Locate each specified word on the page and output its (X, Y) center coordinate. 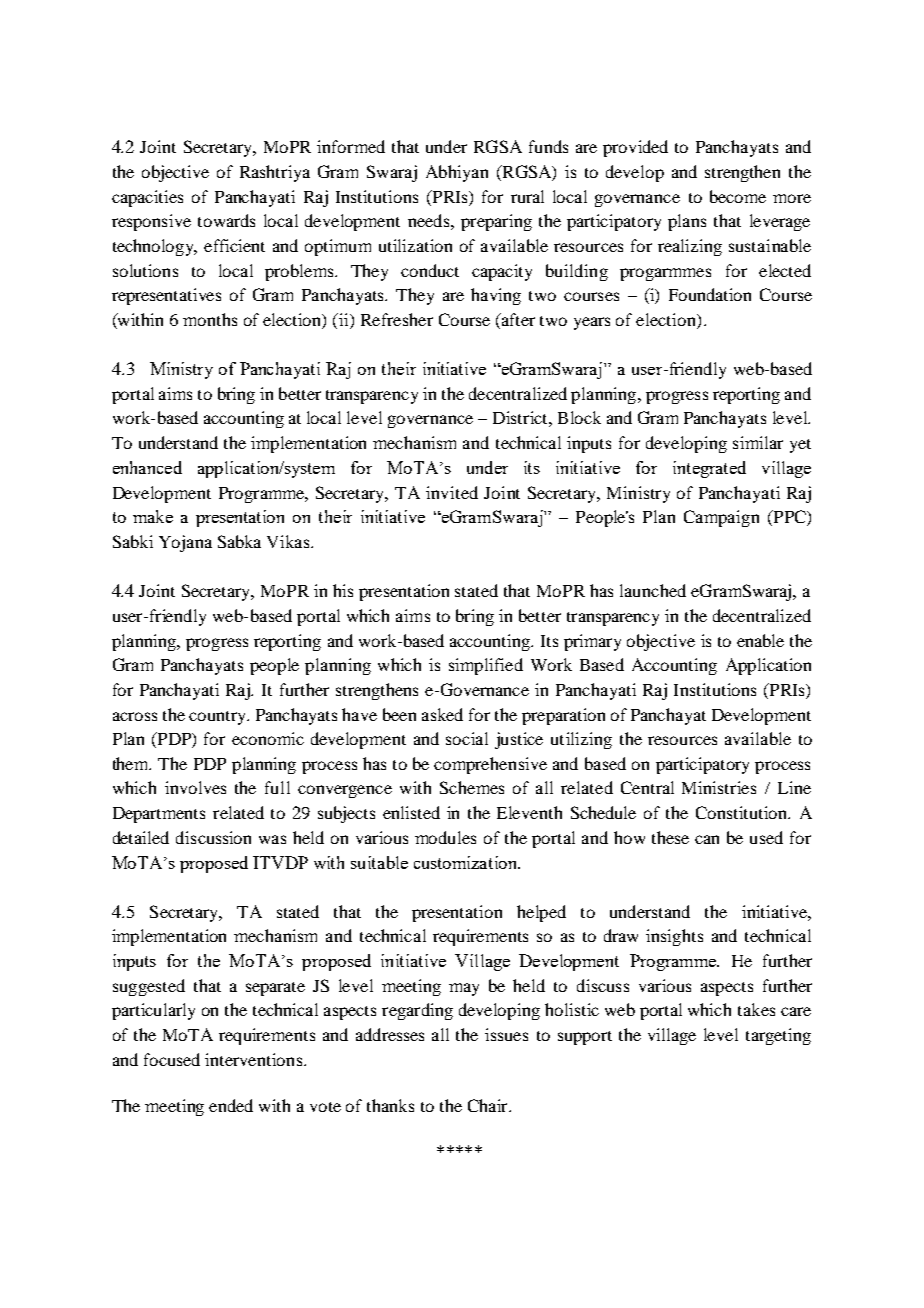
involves (195, 787)
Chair (489, 1105)
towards (226, 220)
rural (527, 196)
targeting (778, 1036)
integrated (709, 469)
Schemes (472, 787)
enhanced (147, 467)
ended (231, 1105)
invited (452, 492)
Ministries (719, 787)
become (738, 196)
